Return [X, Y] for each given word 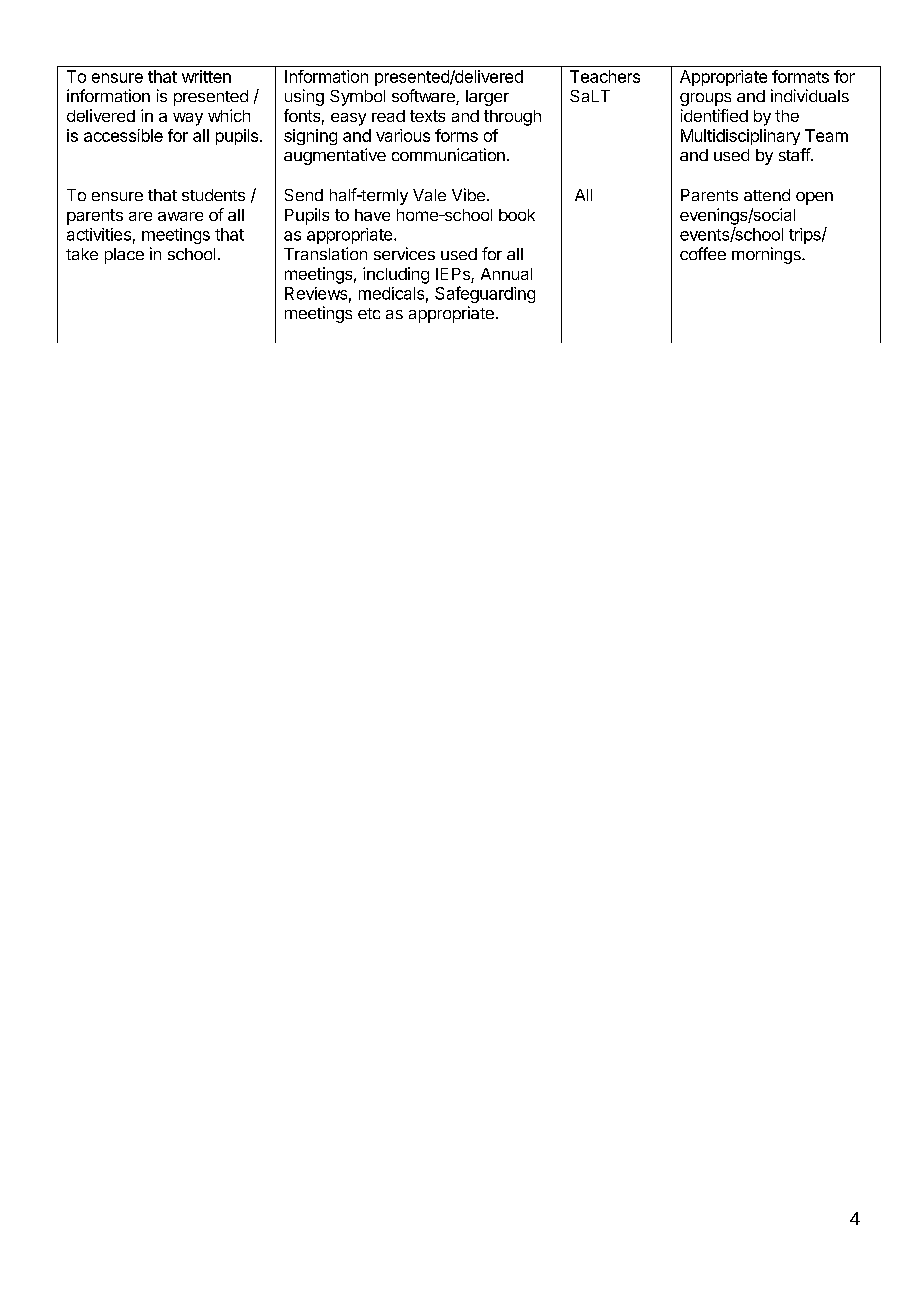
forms [456, 135]
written [206, 76]
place [124, 256]
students [213, 195]
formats [800, 76]
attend [767, 195]
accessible [123, 135]
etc [369, 313]
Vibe [468, 194]
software [424, 97]
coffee [703, 253]
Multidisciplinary [740, 137]
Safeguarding [485, 294]
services [404, 253]
